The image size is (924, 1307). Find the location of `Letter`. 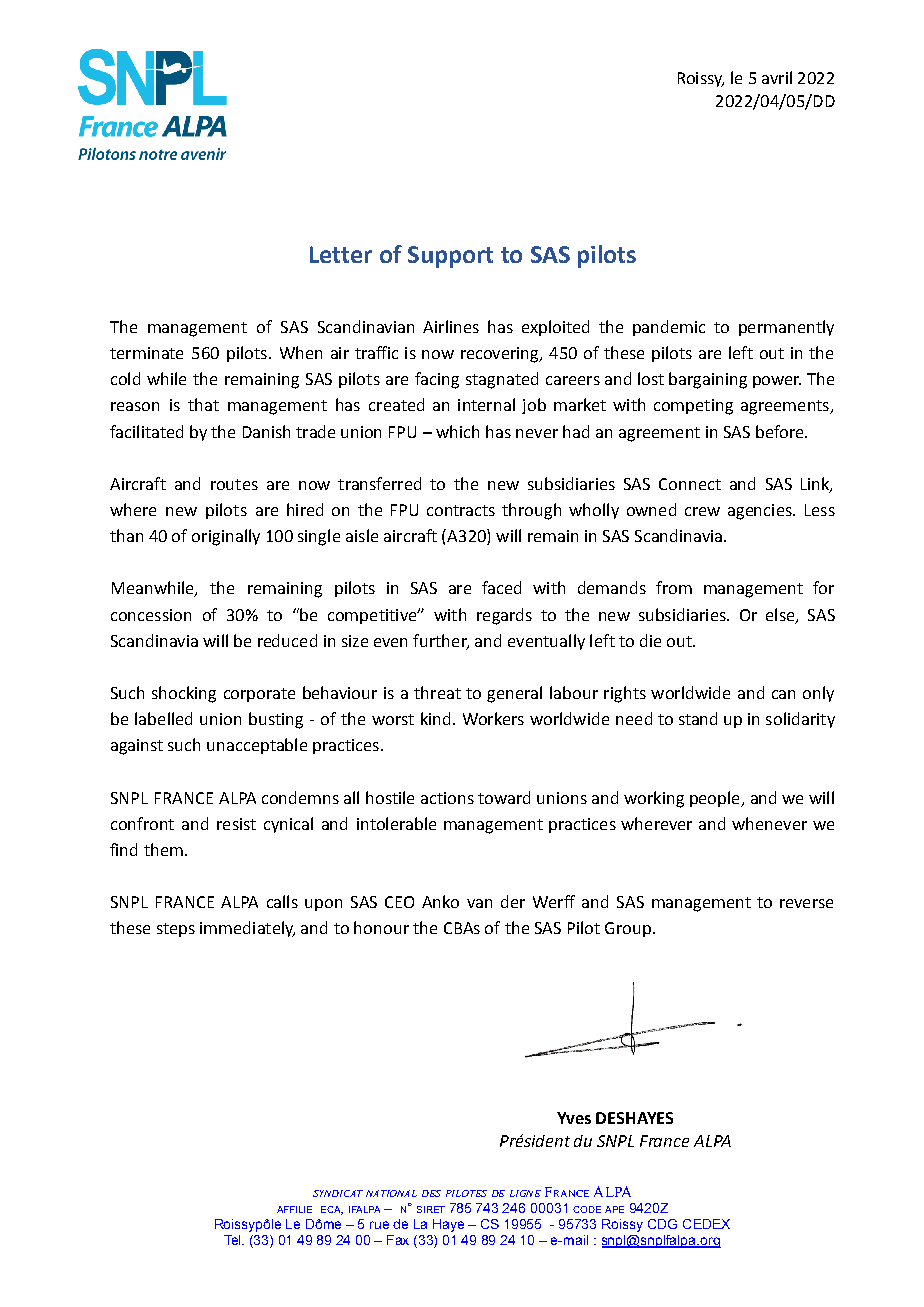

Letter is located at coordinates (341, 254).
